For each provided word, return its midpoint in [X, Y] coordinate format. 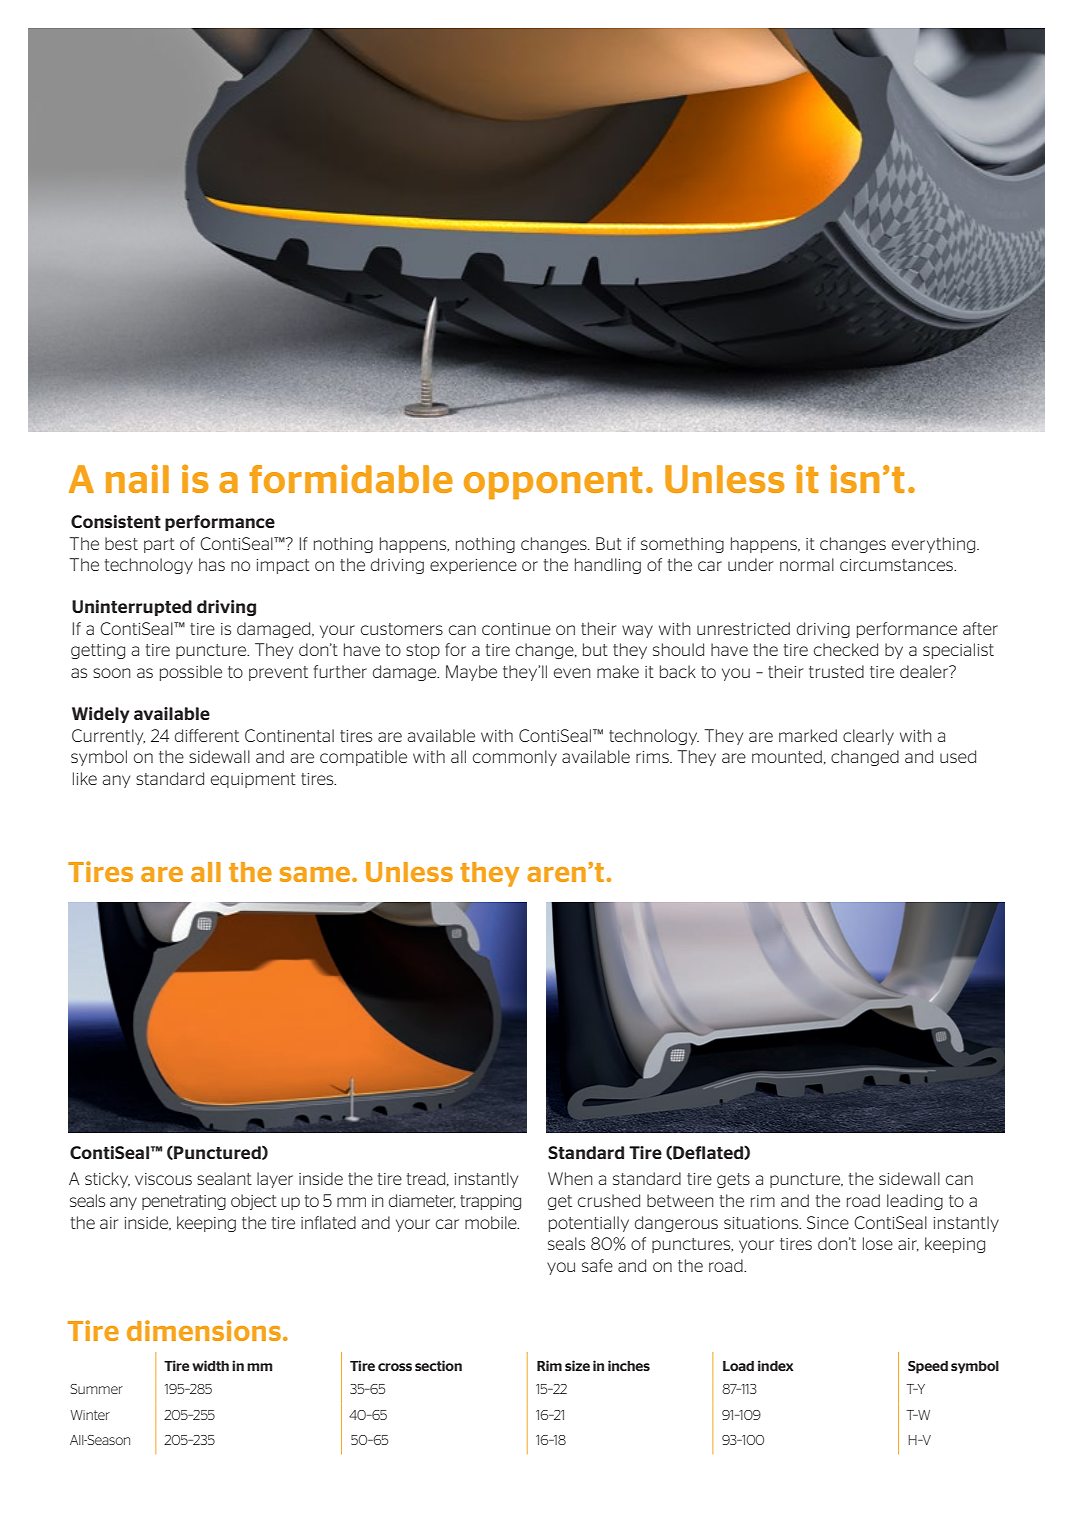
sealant [224, 1178]
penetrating [184, 1202]
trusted [836, 671]
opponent [553, 483]
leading [915, 1202]
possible [191, 673]
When [570, 1178]
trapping [490, 1202]
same [316, 874]
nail [137, 478]
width [210, 1365]
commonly [515, 758]
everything [935, 545]
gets [733, 1180]
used [958, 756]
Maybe [471, 673]
